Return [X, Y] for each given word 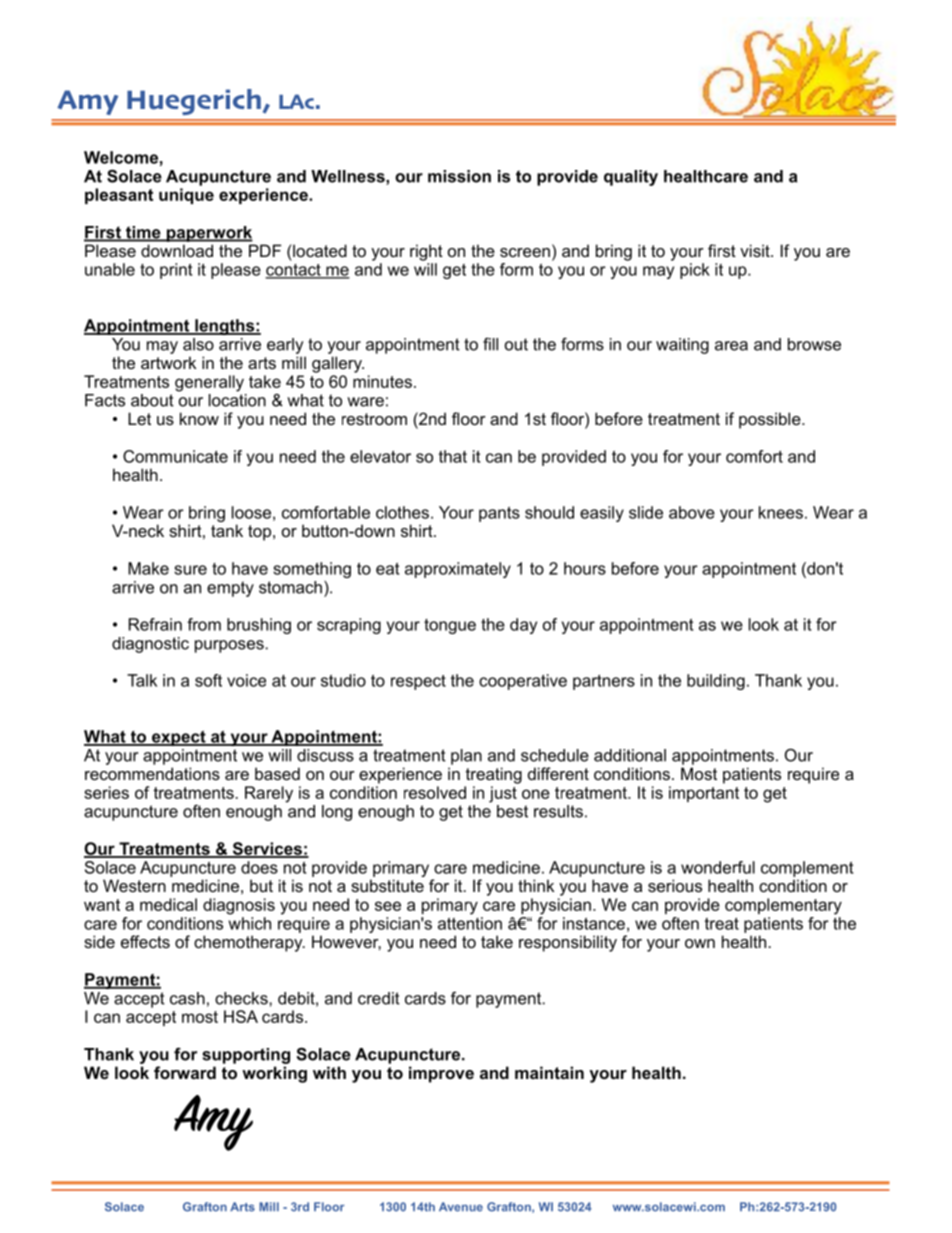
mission [459, 176]
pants [499, 514]
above [692, 512]
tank [227, 530]
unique [186, 196]
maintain [549, 1072]
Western [134, 885]
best [512, 811]
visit [756, 250]
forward [185, 1072]
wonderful [718, 867]
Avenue [461, 1207]
